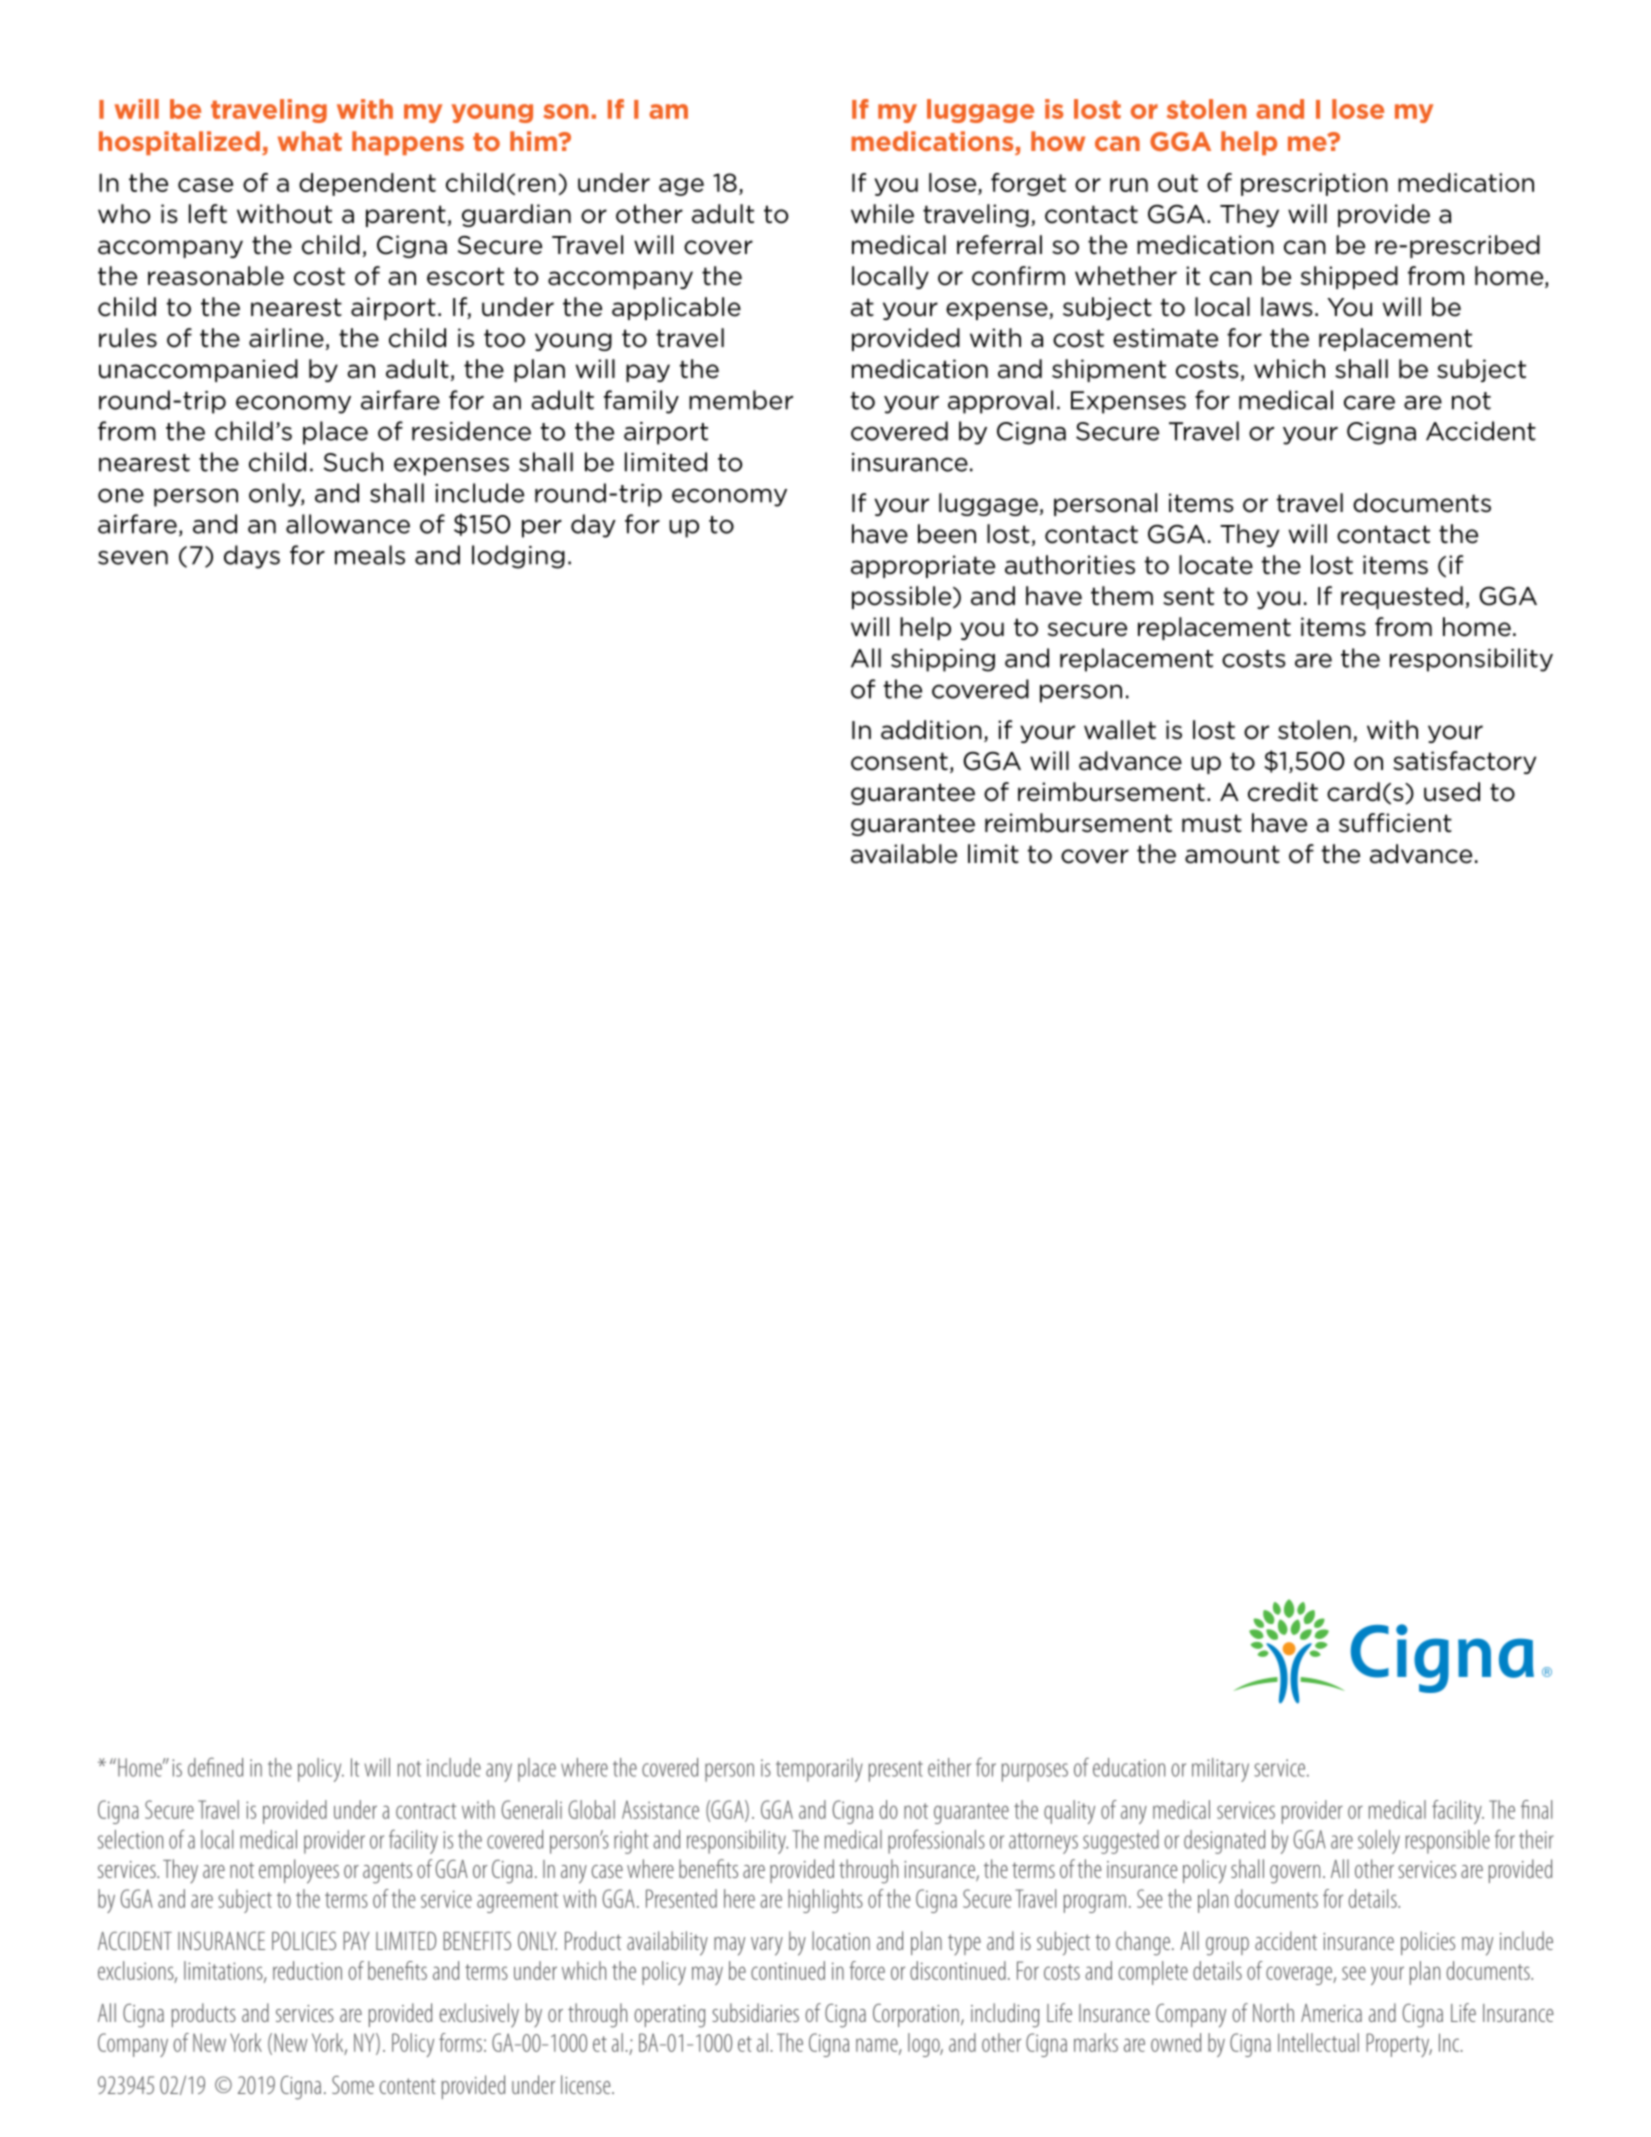  I want to click on military, so click(1220, 1770).
